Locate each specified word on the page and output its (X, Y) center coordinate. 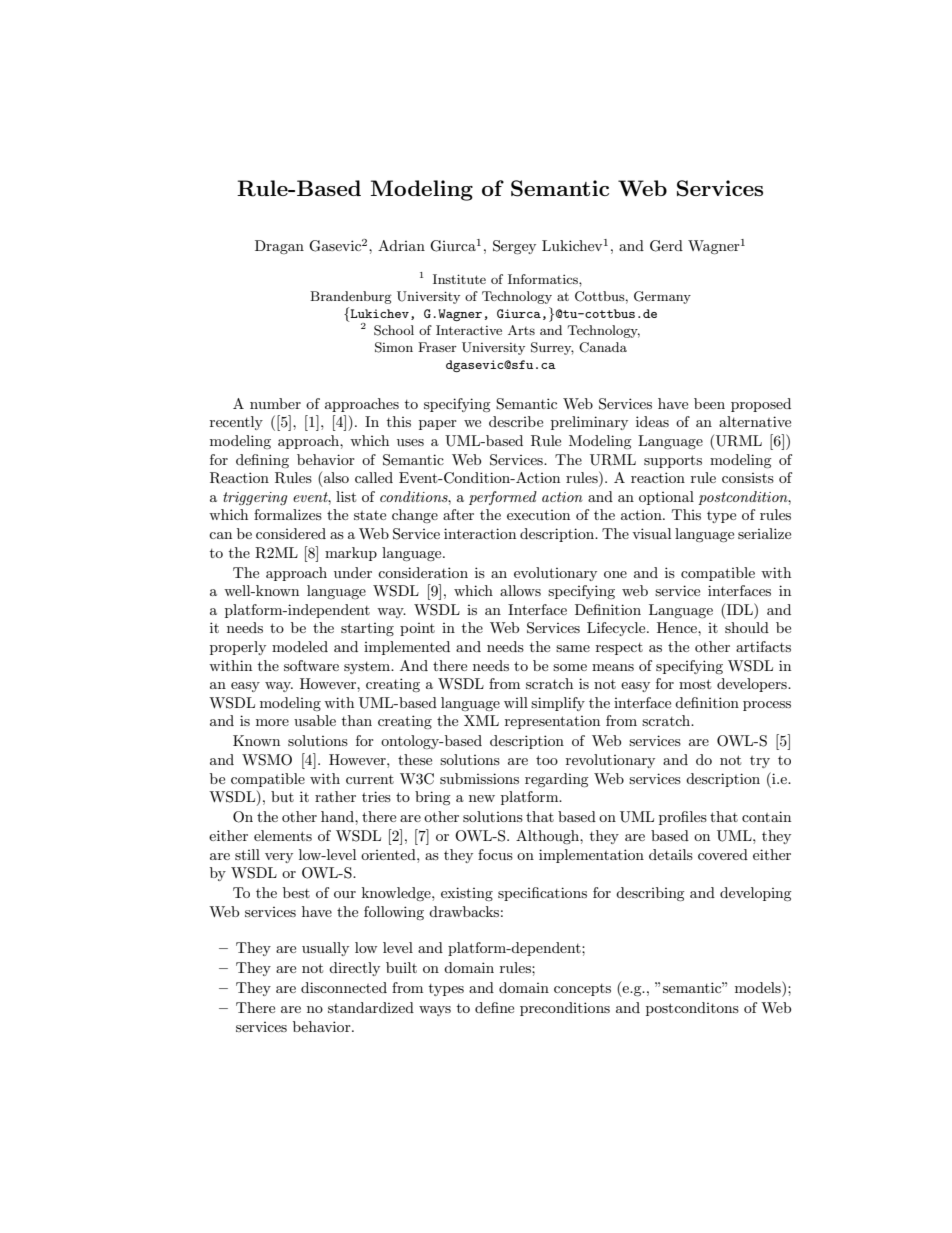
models (759, 987)
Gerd (666, 246)
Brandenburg (351, 297)
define (494, 1007)
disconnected (344, 987)
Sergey (514, 247)
